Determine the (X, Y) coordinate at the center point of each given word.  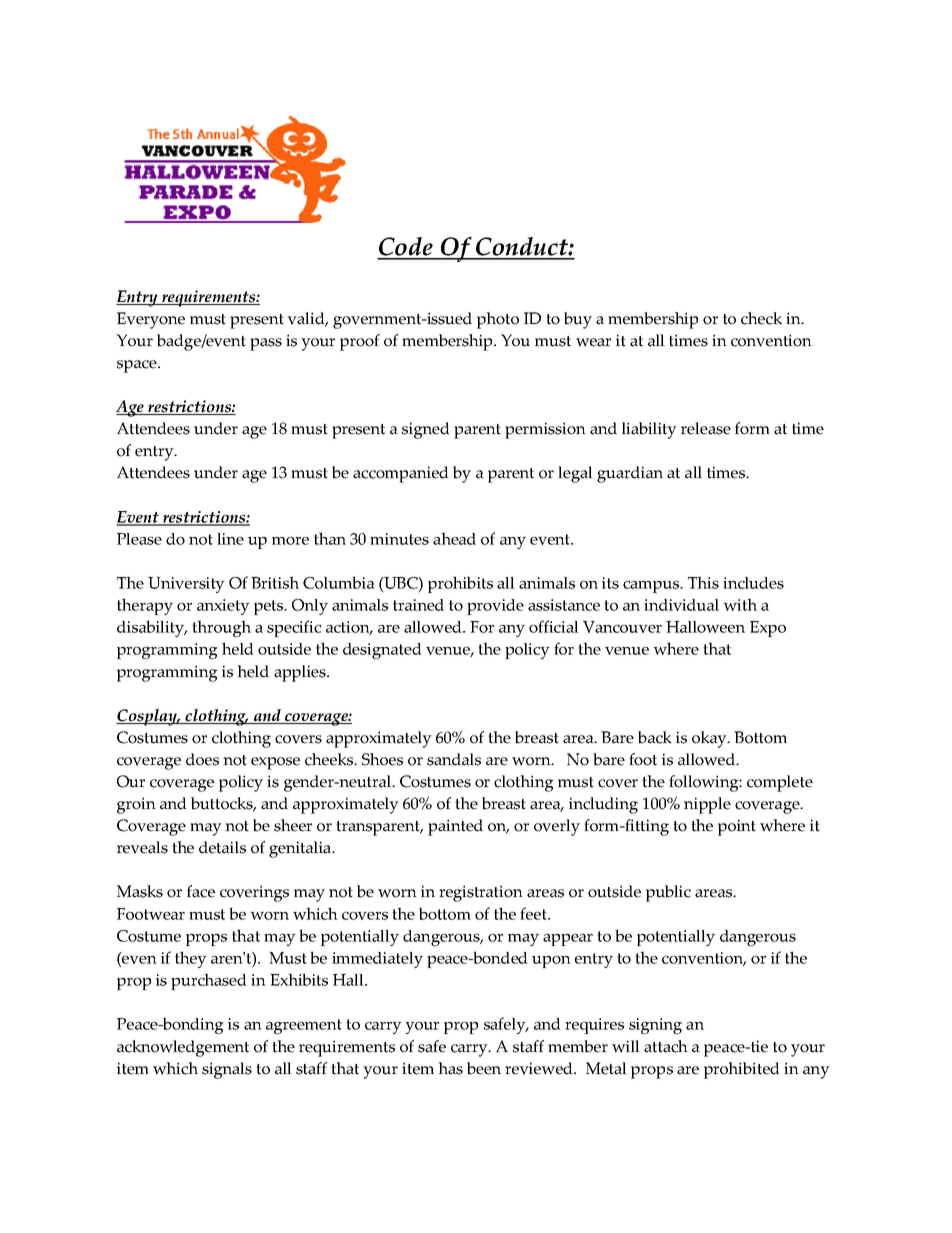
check (761, 318)
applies (301, 673)
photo (498, 320)
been (484, 1068)
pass (266, 344)
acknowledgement (183, 1048)
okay (710, 739)
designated (382, 651)
